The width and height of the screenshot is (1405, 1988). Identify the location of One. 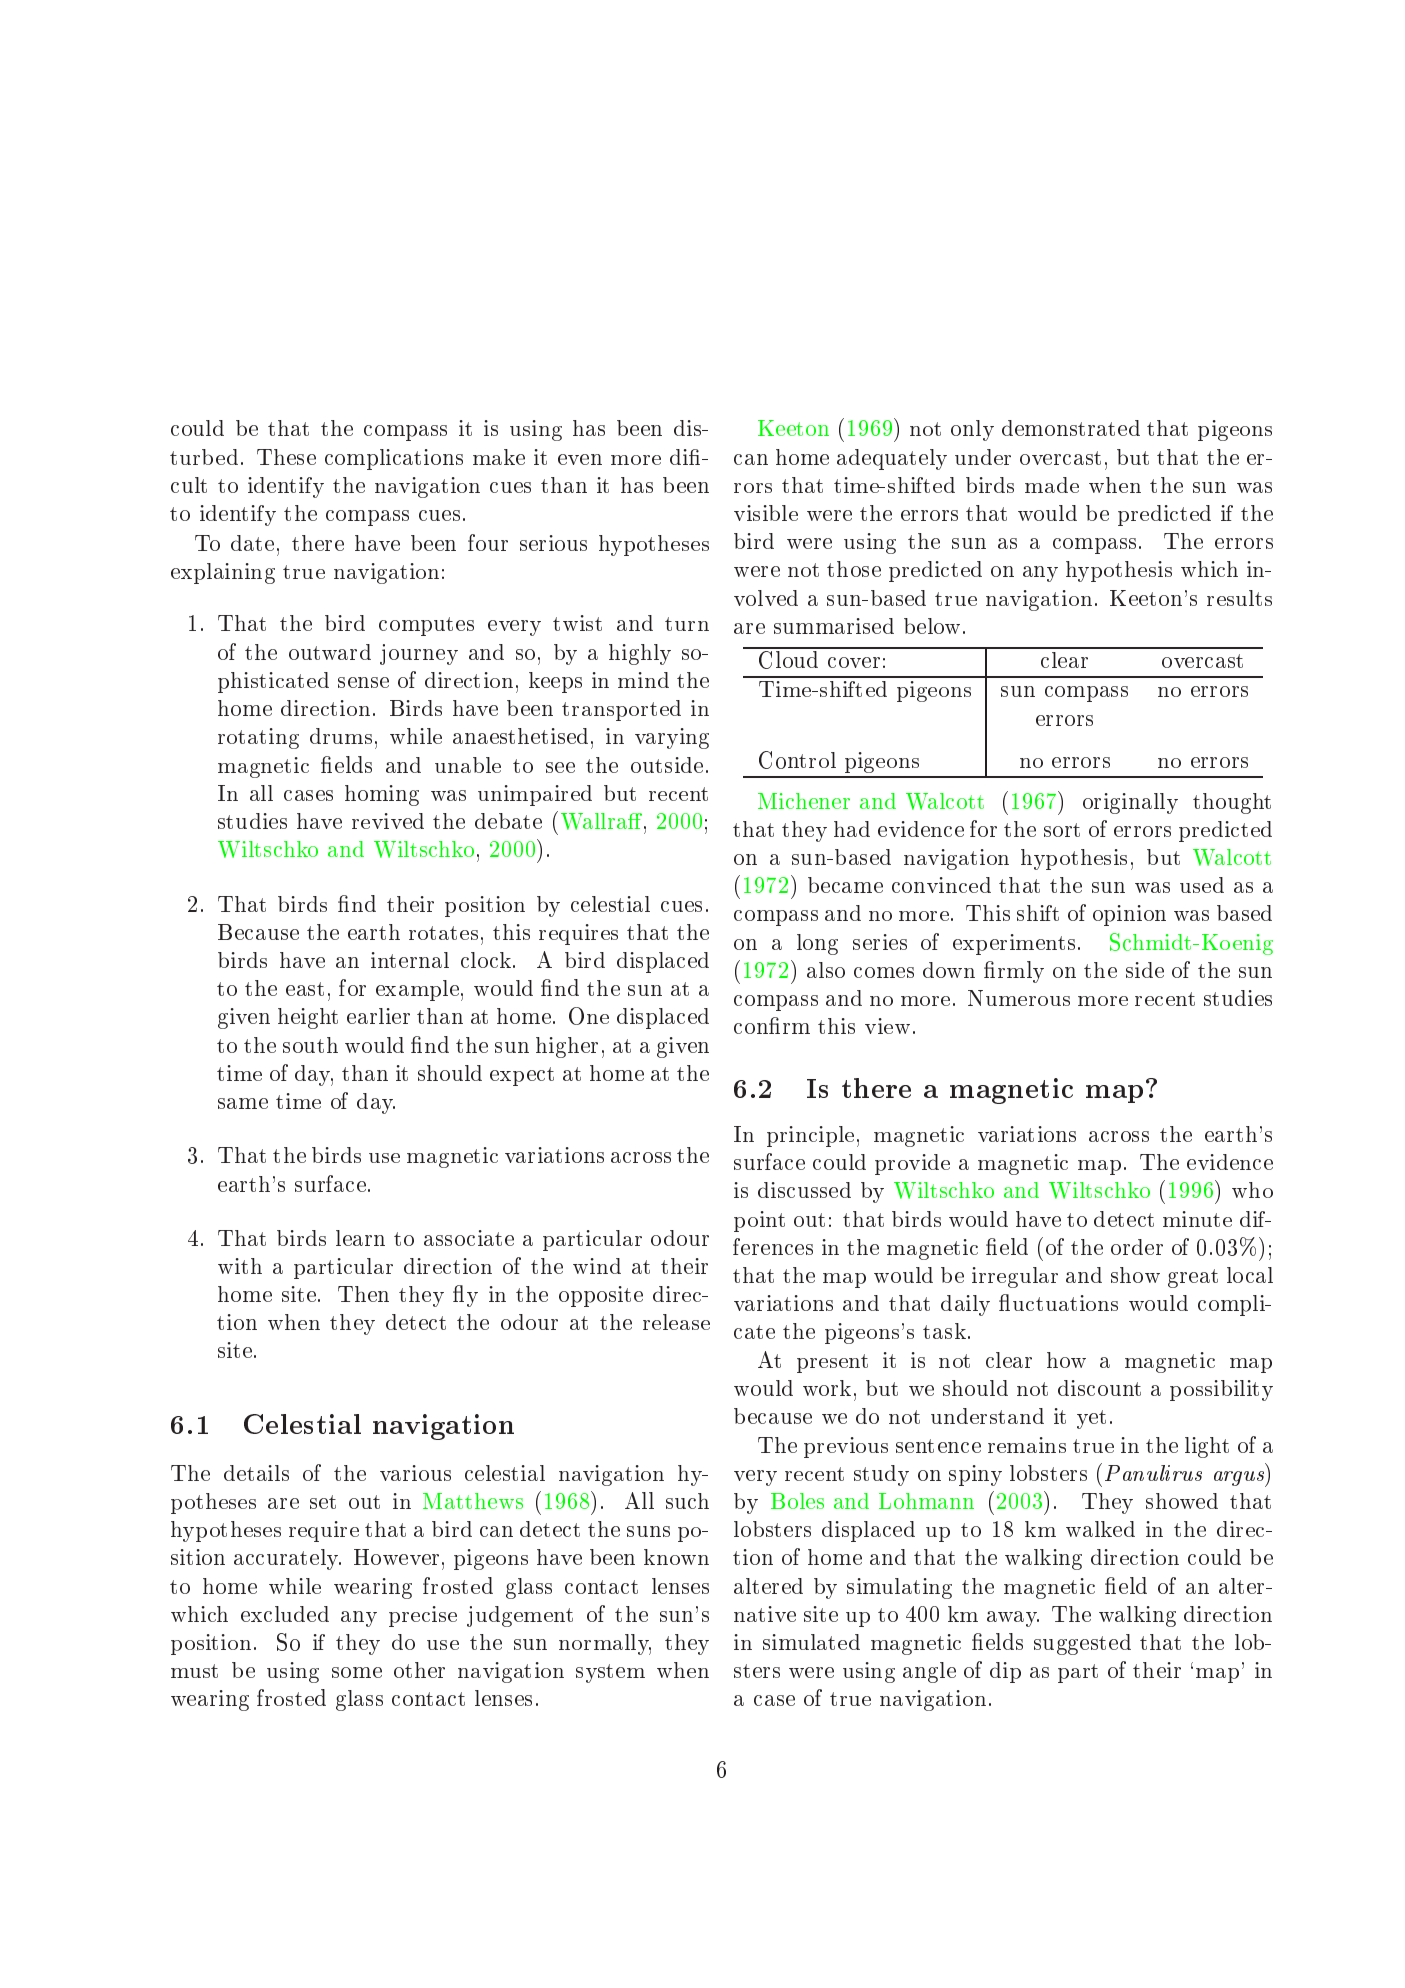
(589, 1016).
